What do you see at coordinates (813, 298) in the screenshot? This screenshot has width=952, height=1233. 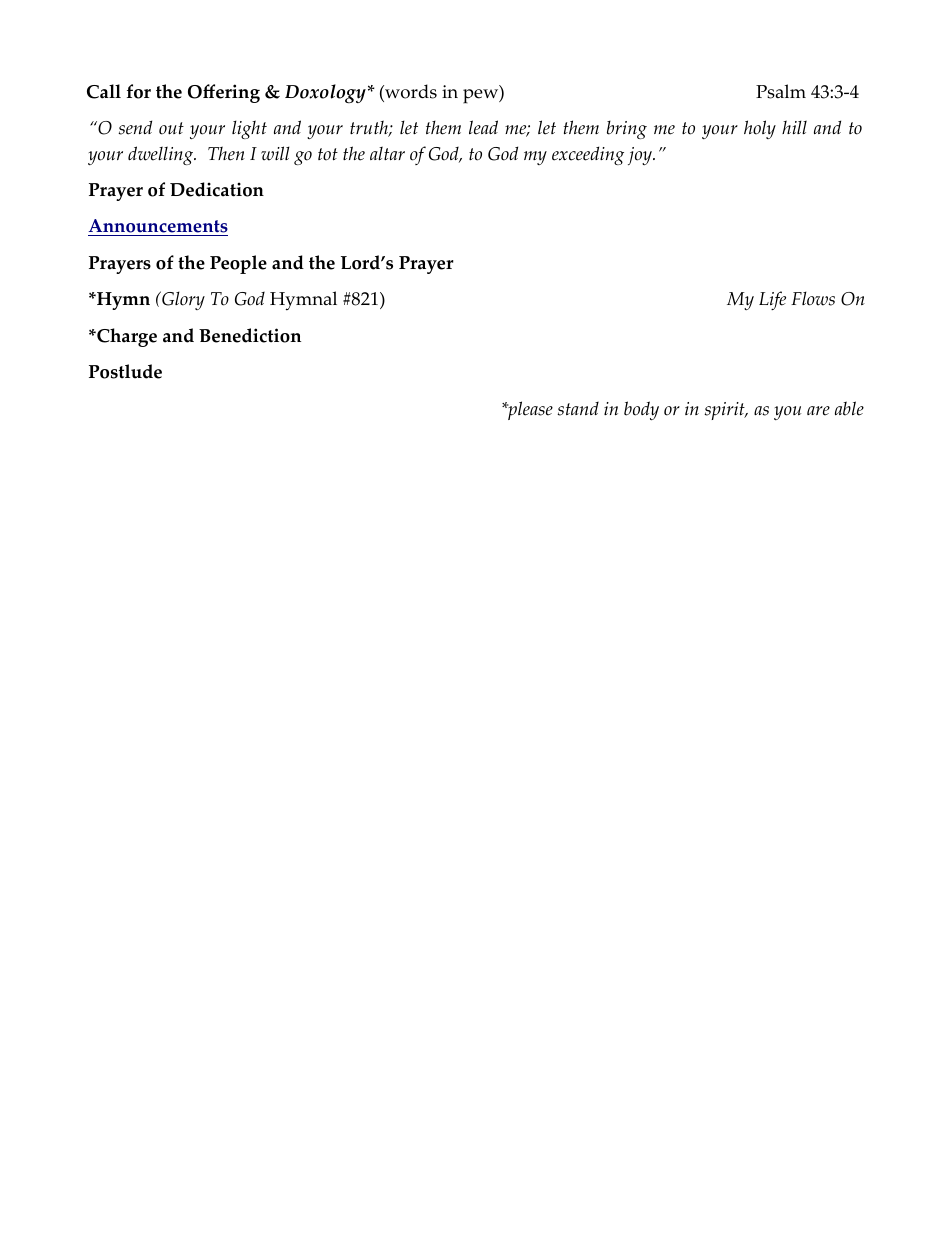 I see `Flows` at bounding box center [813, 298].
